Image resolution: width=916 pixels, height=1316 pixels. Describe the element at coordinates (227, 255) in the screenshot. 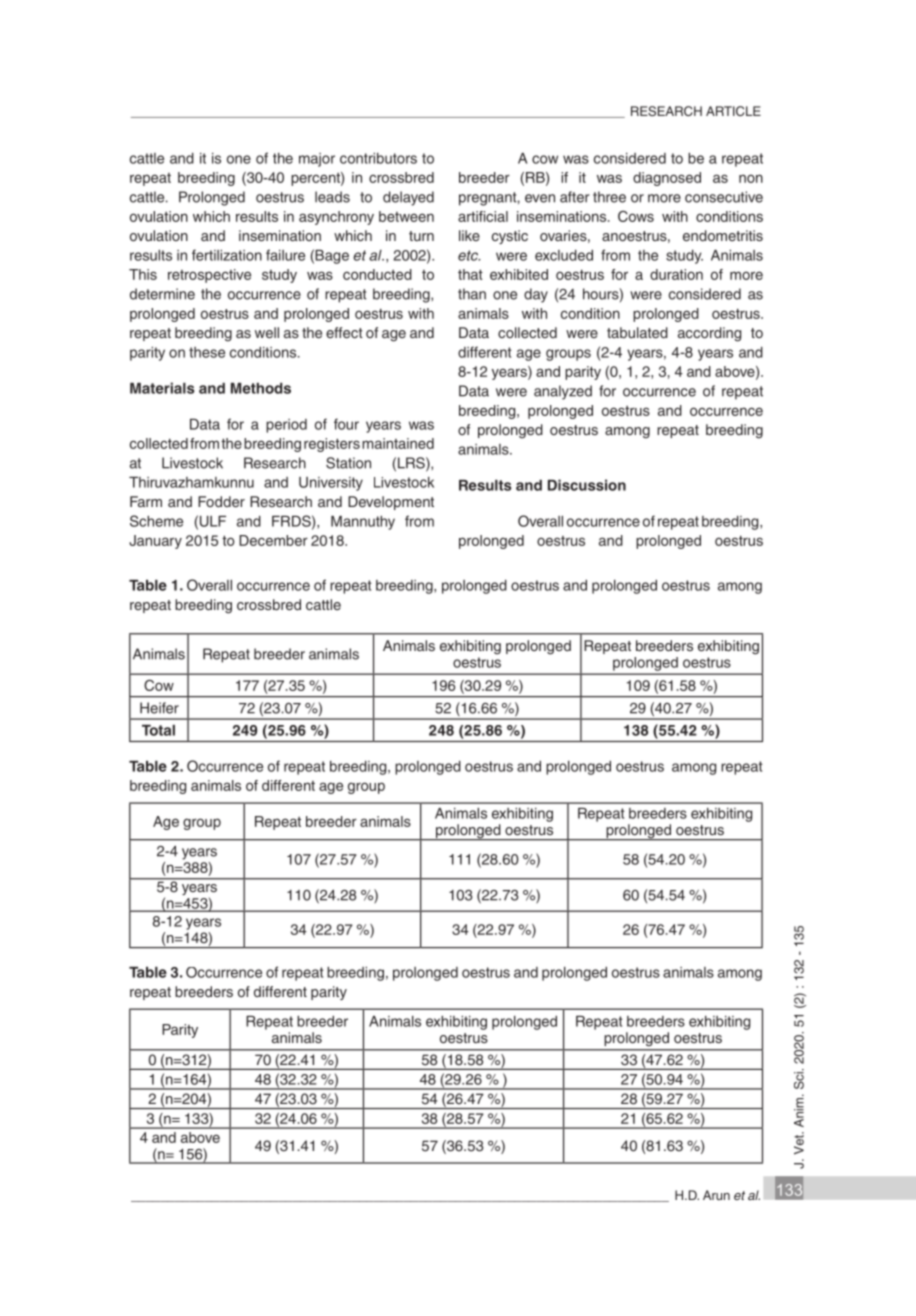

I see `fertilization` at that location.
